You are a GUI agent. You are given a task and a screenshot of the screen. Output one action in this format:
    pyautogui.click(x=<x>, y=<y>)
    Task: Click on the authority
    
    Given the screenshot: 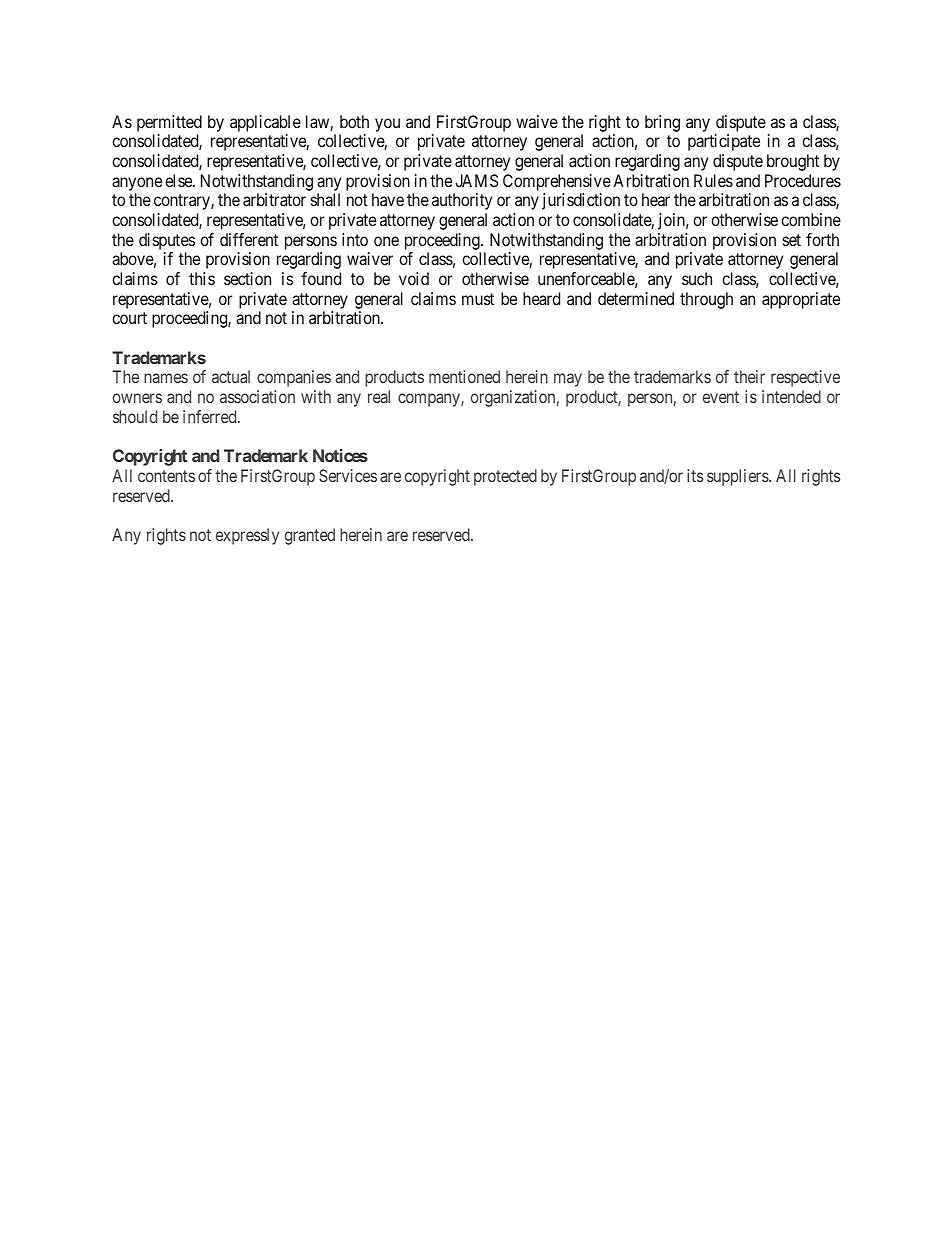 What is the action you would take?
    pyautogui.click(x=462, y=201)
